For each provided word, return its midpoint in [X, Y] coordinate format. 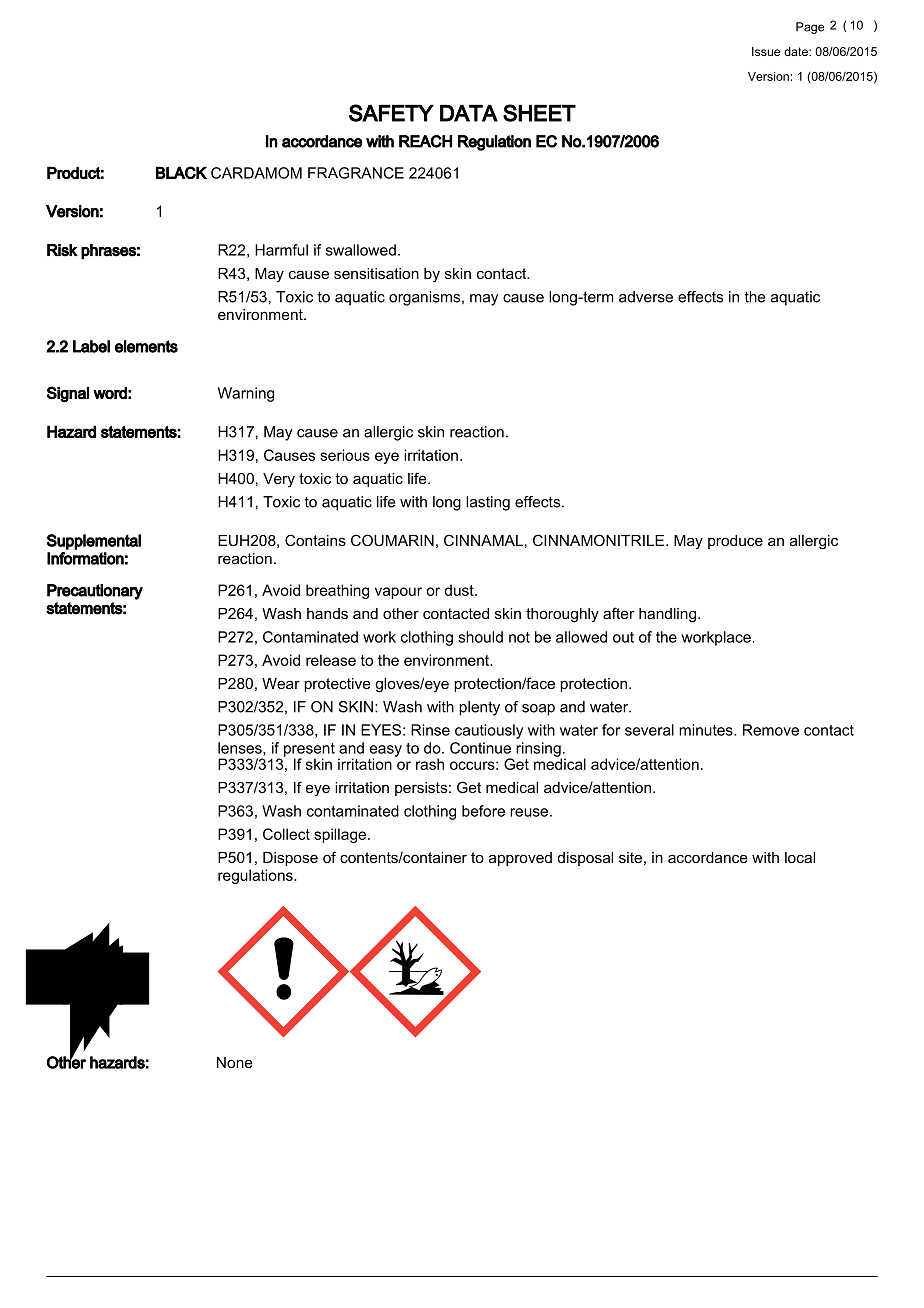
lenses [241, 749]
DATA [469, 113]
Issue [766, 51]
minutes [707, 730]
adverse [646, 297]
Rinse [430, 730]
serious [345, 455]
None [235, 1062]
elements [146, 346]
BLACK [181, 172]
